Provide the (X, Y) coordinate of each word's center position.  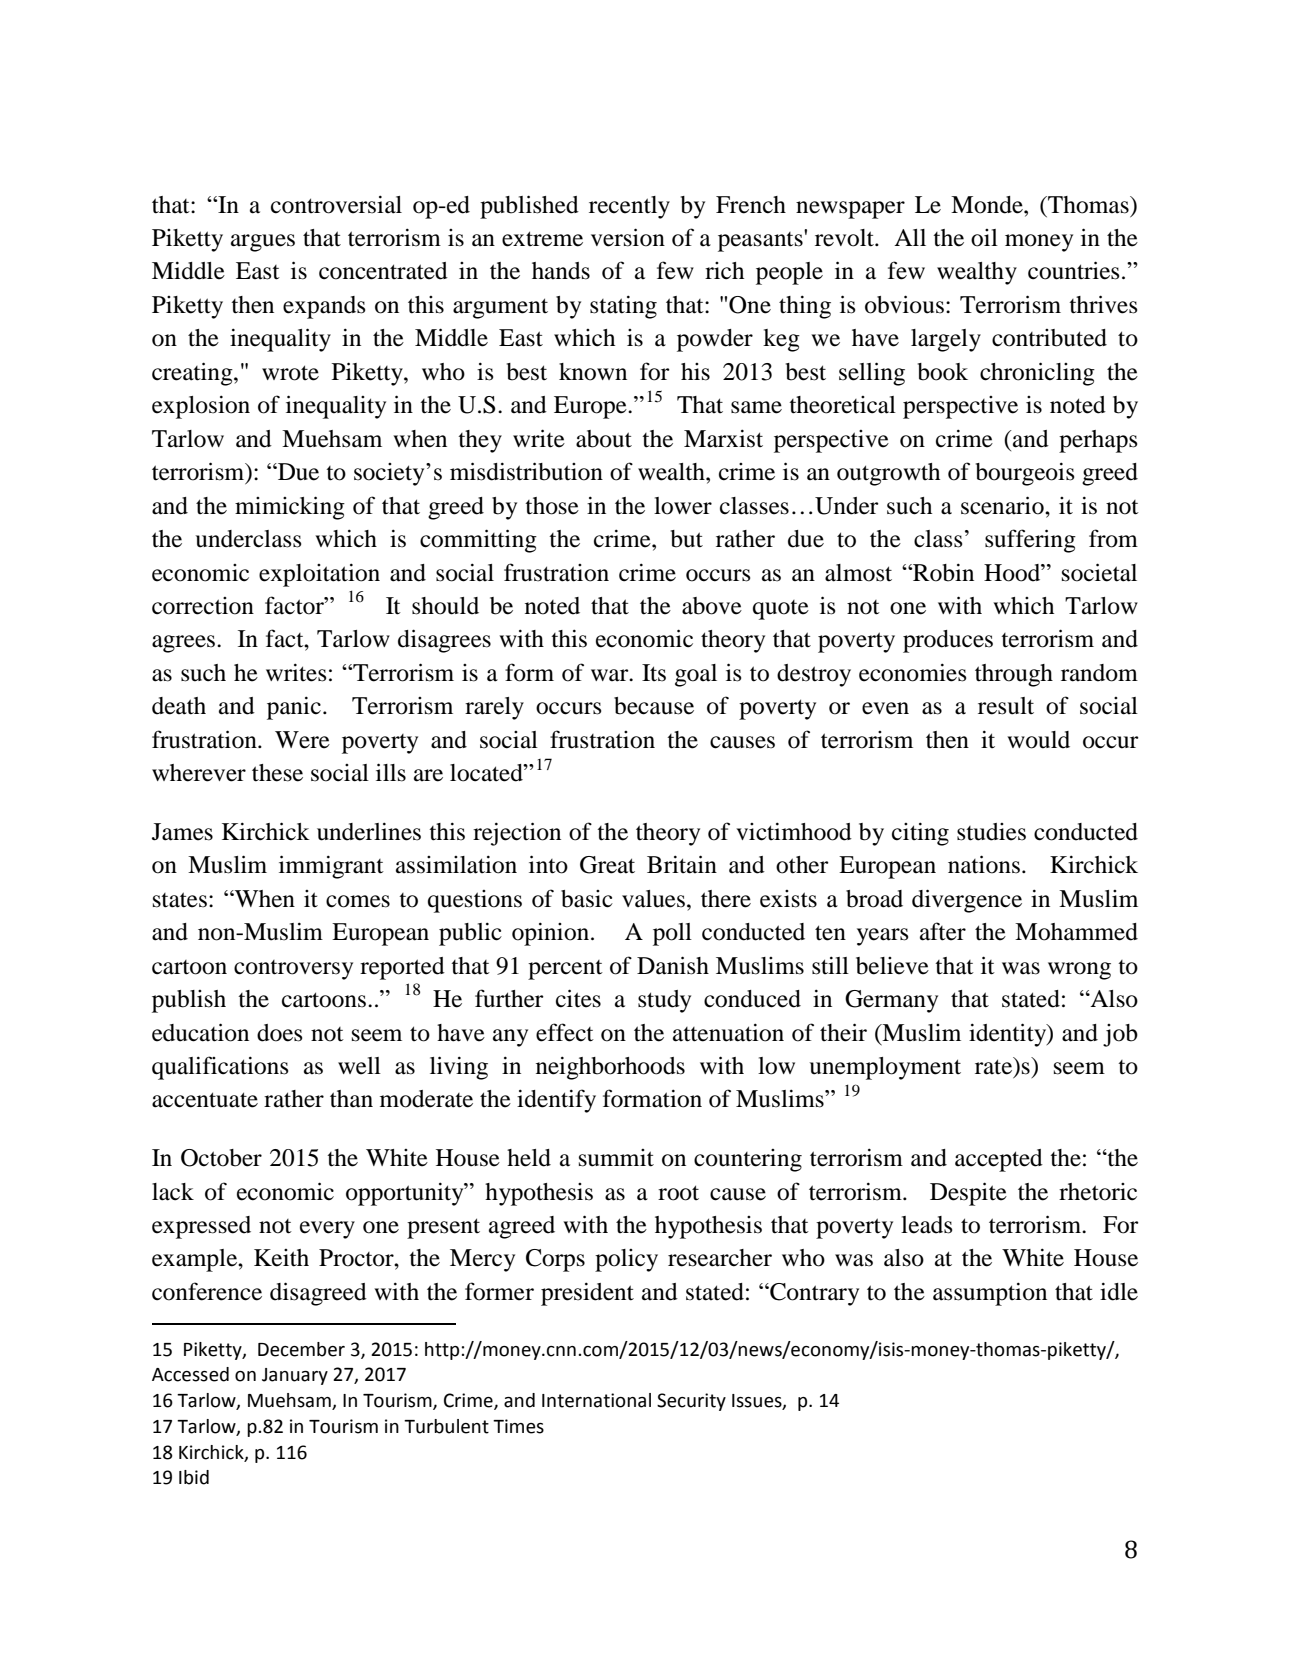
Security (691, 1402)
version (628, 237)
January (295, 1376)
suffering (1030, 541)
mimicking (290, 508)
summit (616, 1158)
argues (263, 243)
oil (984, 238)
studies (991, 832)
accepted (999, 1160)
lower (683, 506)
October (221, 1158)
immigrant (331, 867)
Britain (682, 864)
